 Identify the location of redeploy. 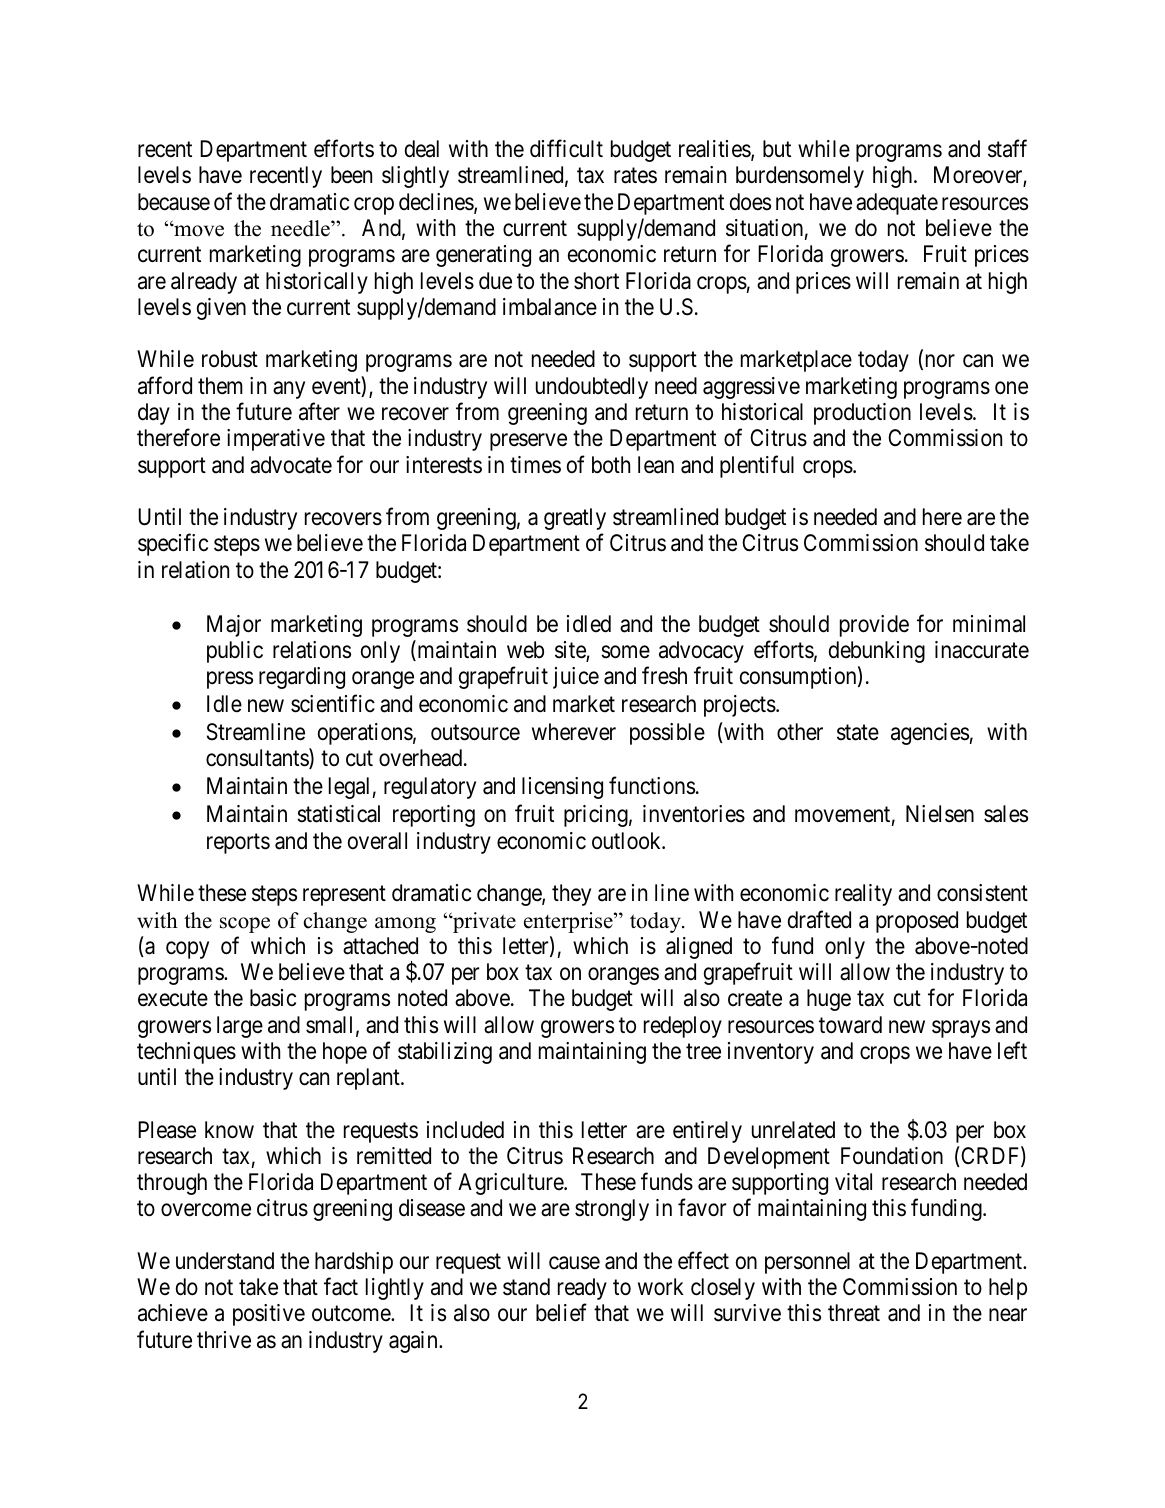
(683, 1027).
